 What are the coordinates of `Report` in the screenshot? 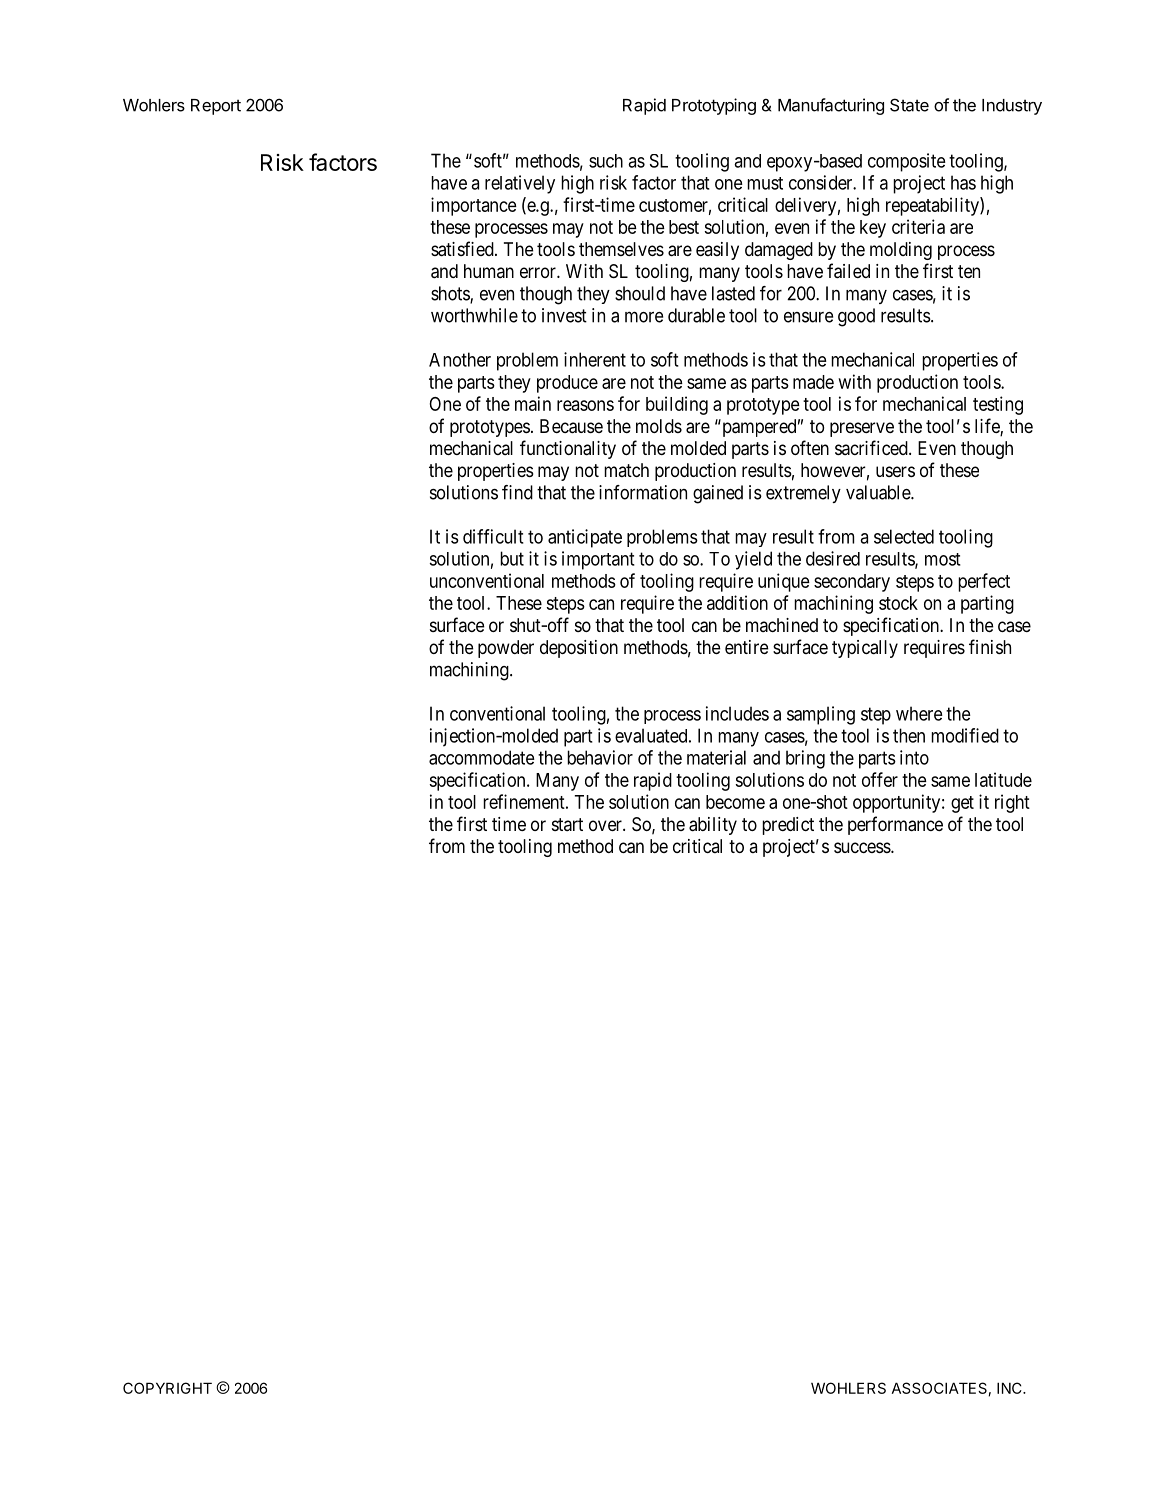 It's located at (216, 107).
